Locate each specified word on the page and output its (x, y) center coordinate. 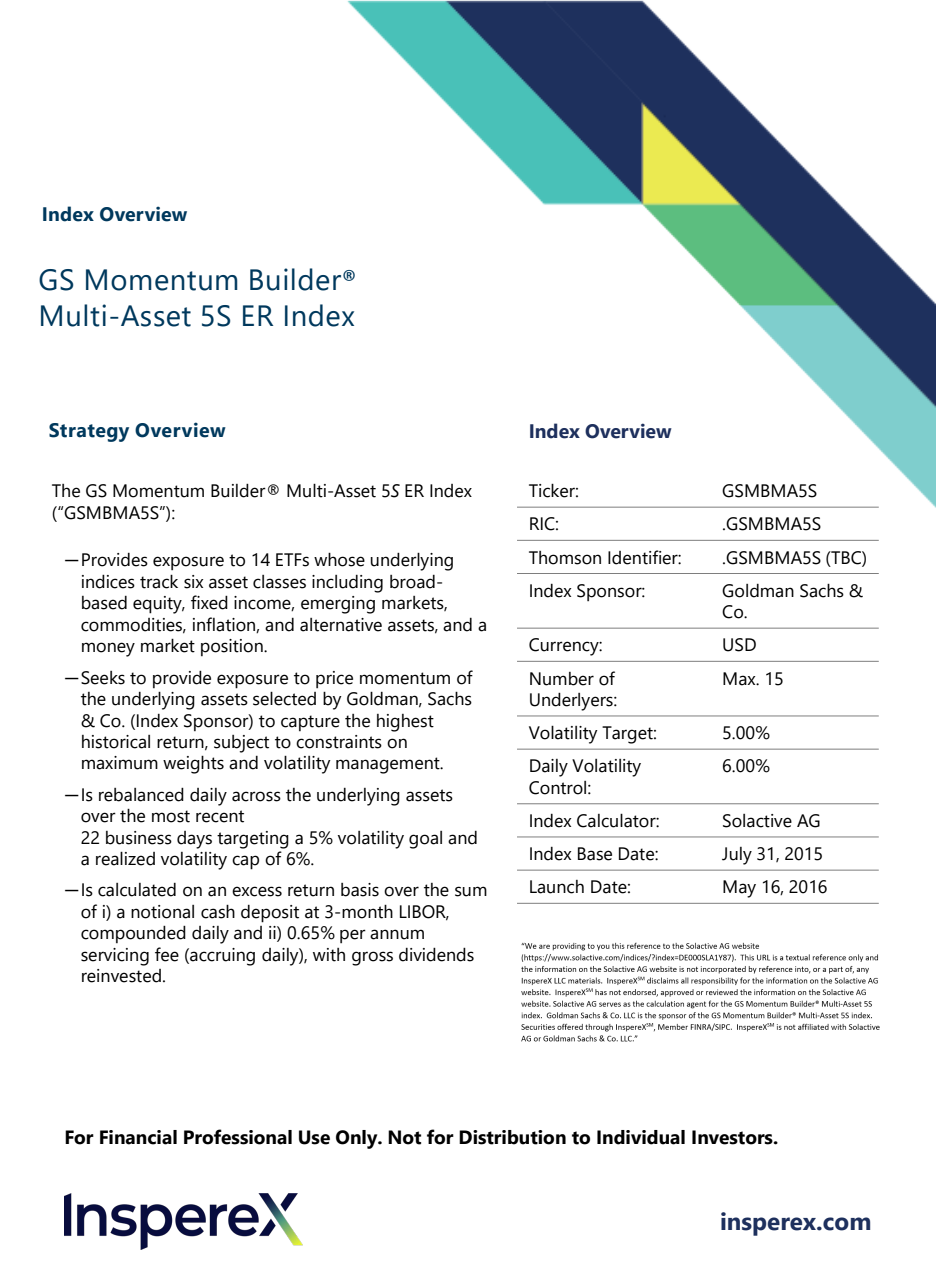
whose (339, 559)
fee (167, 954)
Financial (138, 1137)
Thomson (565, 558)
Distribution (512, 1137)
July (737, 856)
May (739, 889)
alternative (341, 625)
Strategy (89, 432)
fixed (209, 602)
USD (739, 645)
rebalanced (141, 794)
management (389, 765)
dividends (436, 954)
